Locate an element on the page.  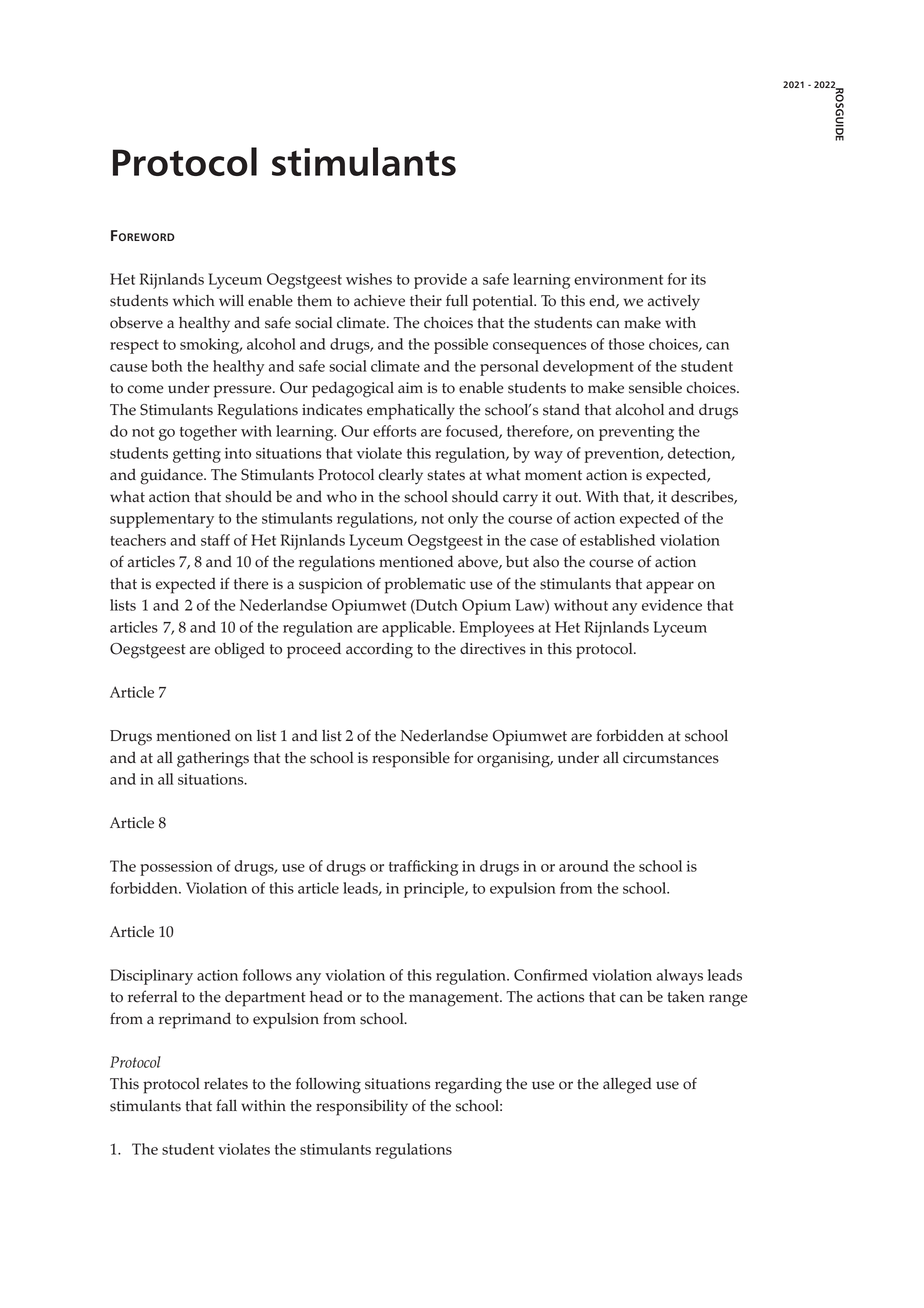
actively is located at coordinates (674, 302).
